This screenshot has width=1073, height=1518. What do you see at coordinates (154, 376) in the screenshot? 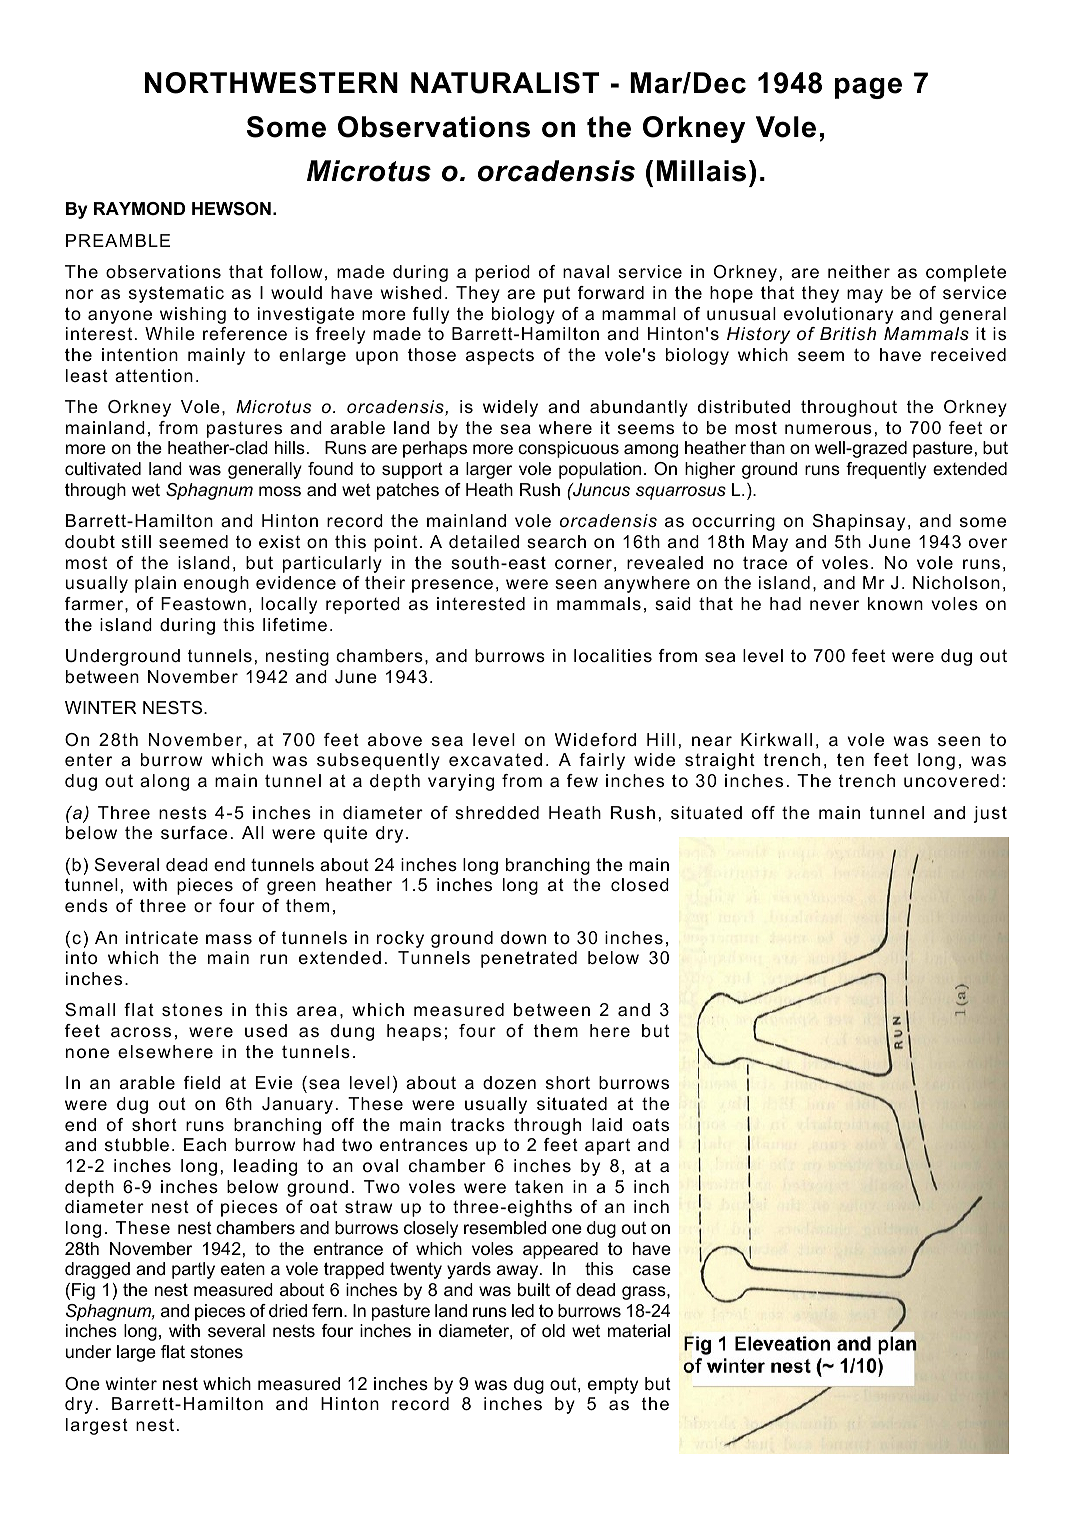
I see `attention` at bounding box center [154, 376].
